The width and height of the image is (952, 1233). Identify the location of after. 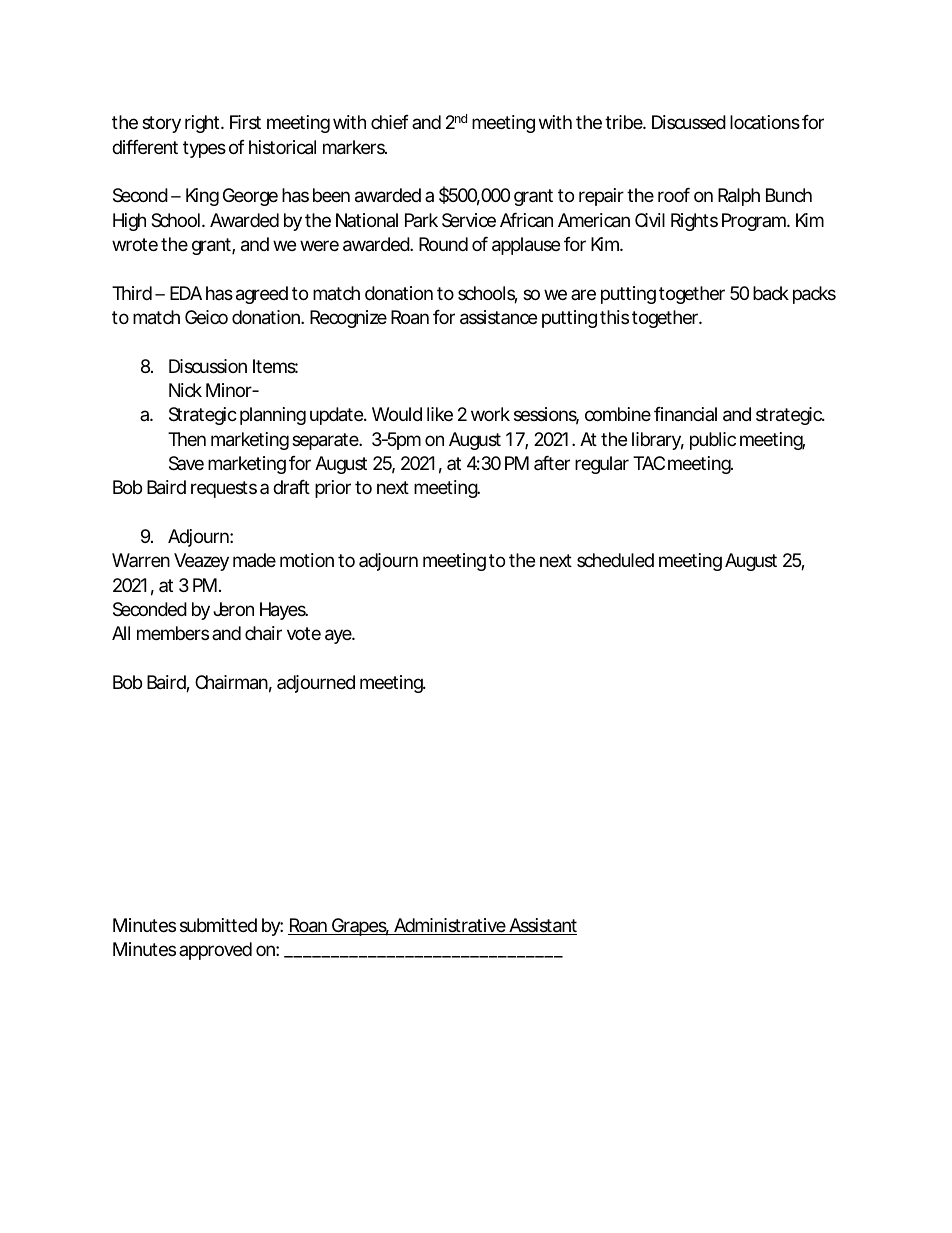
(552, 463).
